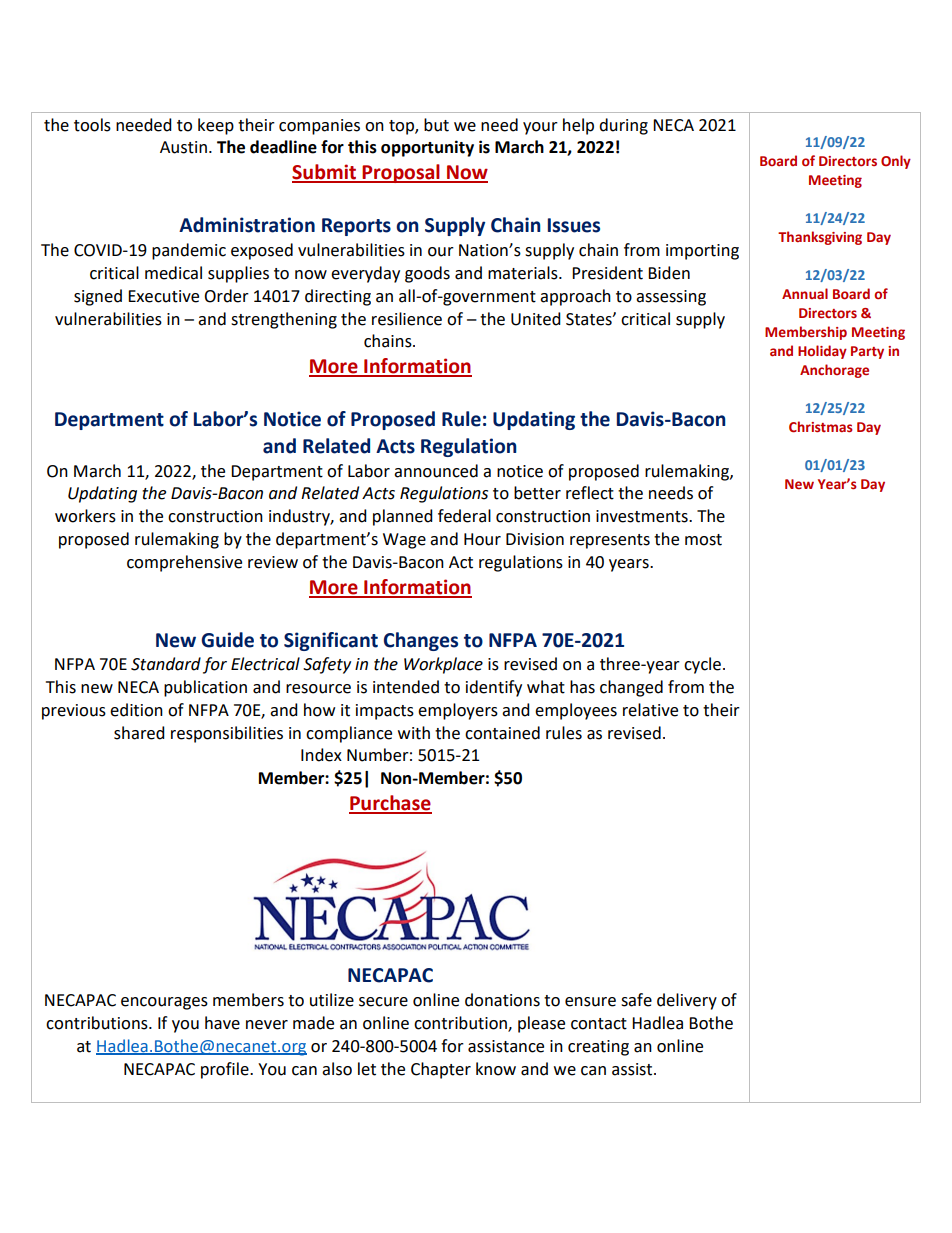  What do you see at coordinates (222, 1023) in the document?
I see `have` at bounding box center [222, 1023].
